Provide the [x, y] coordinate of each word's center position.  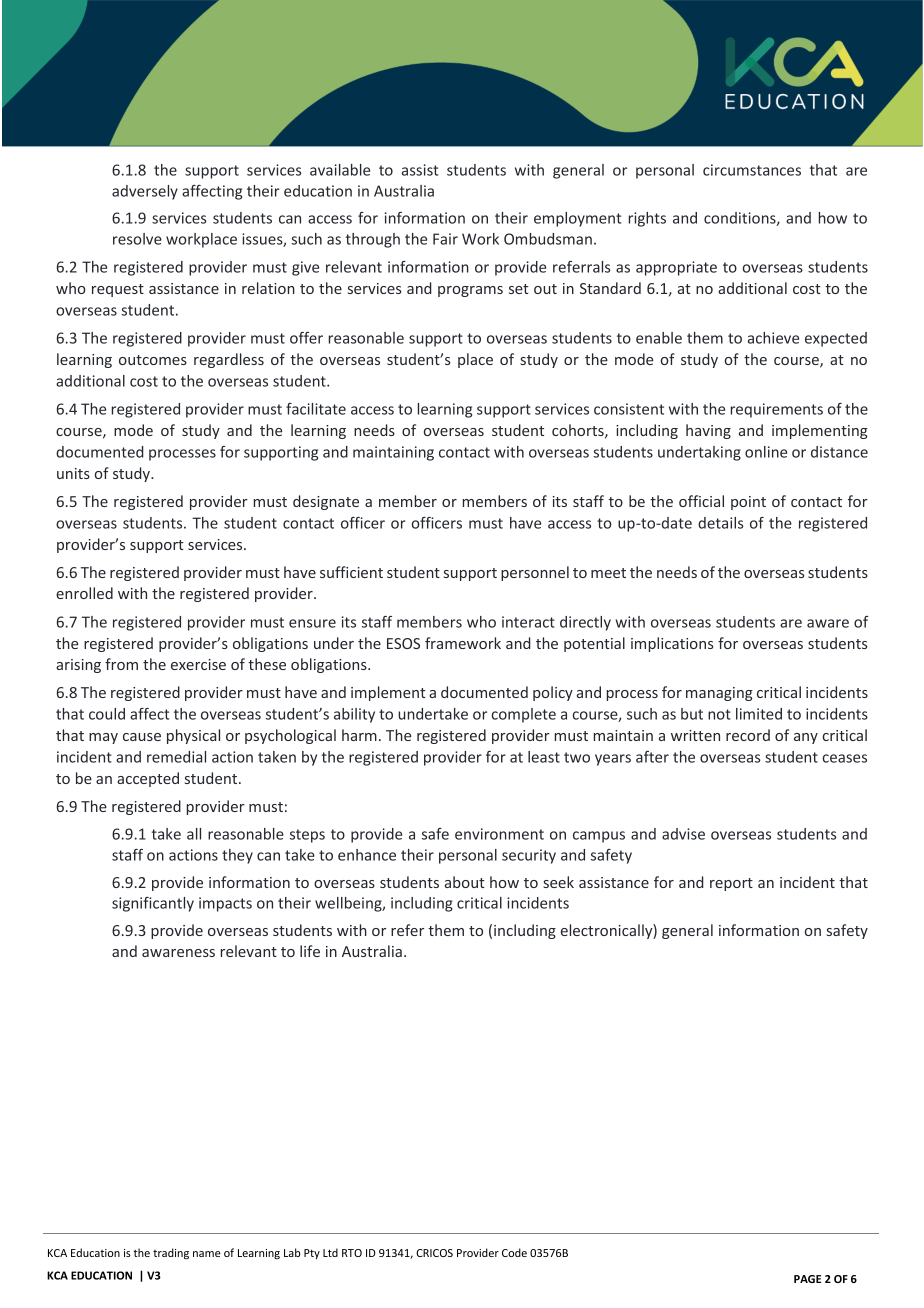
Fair [445, 239]
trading [171, 1254]
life [310, 951]
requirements [777, 410]
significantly [153, 904]
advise [683, 834]
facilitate [316, 409]
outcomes [153, 360]
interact [528, 622]
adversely [145, 192]
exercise [198, 664]
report [731, 884]
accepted [148, 779]
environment [499, 834]
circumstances [752, 170]
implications [672, 644]
